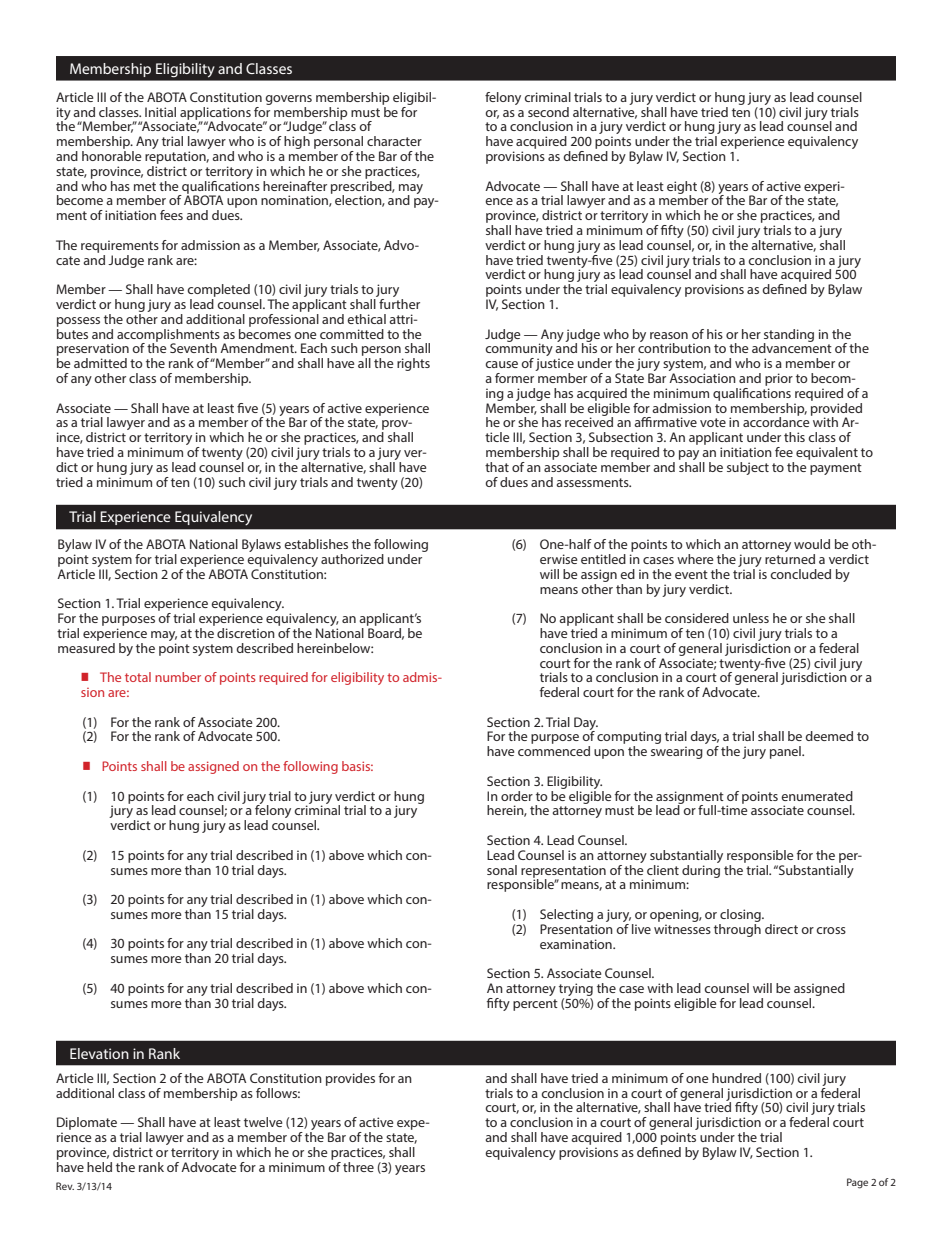  What do you see at coordinates (682, 188) in the image?
I see `eight` at bounding box center [682, 188].
